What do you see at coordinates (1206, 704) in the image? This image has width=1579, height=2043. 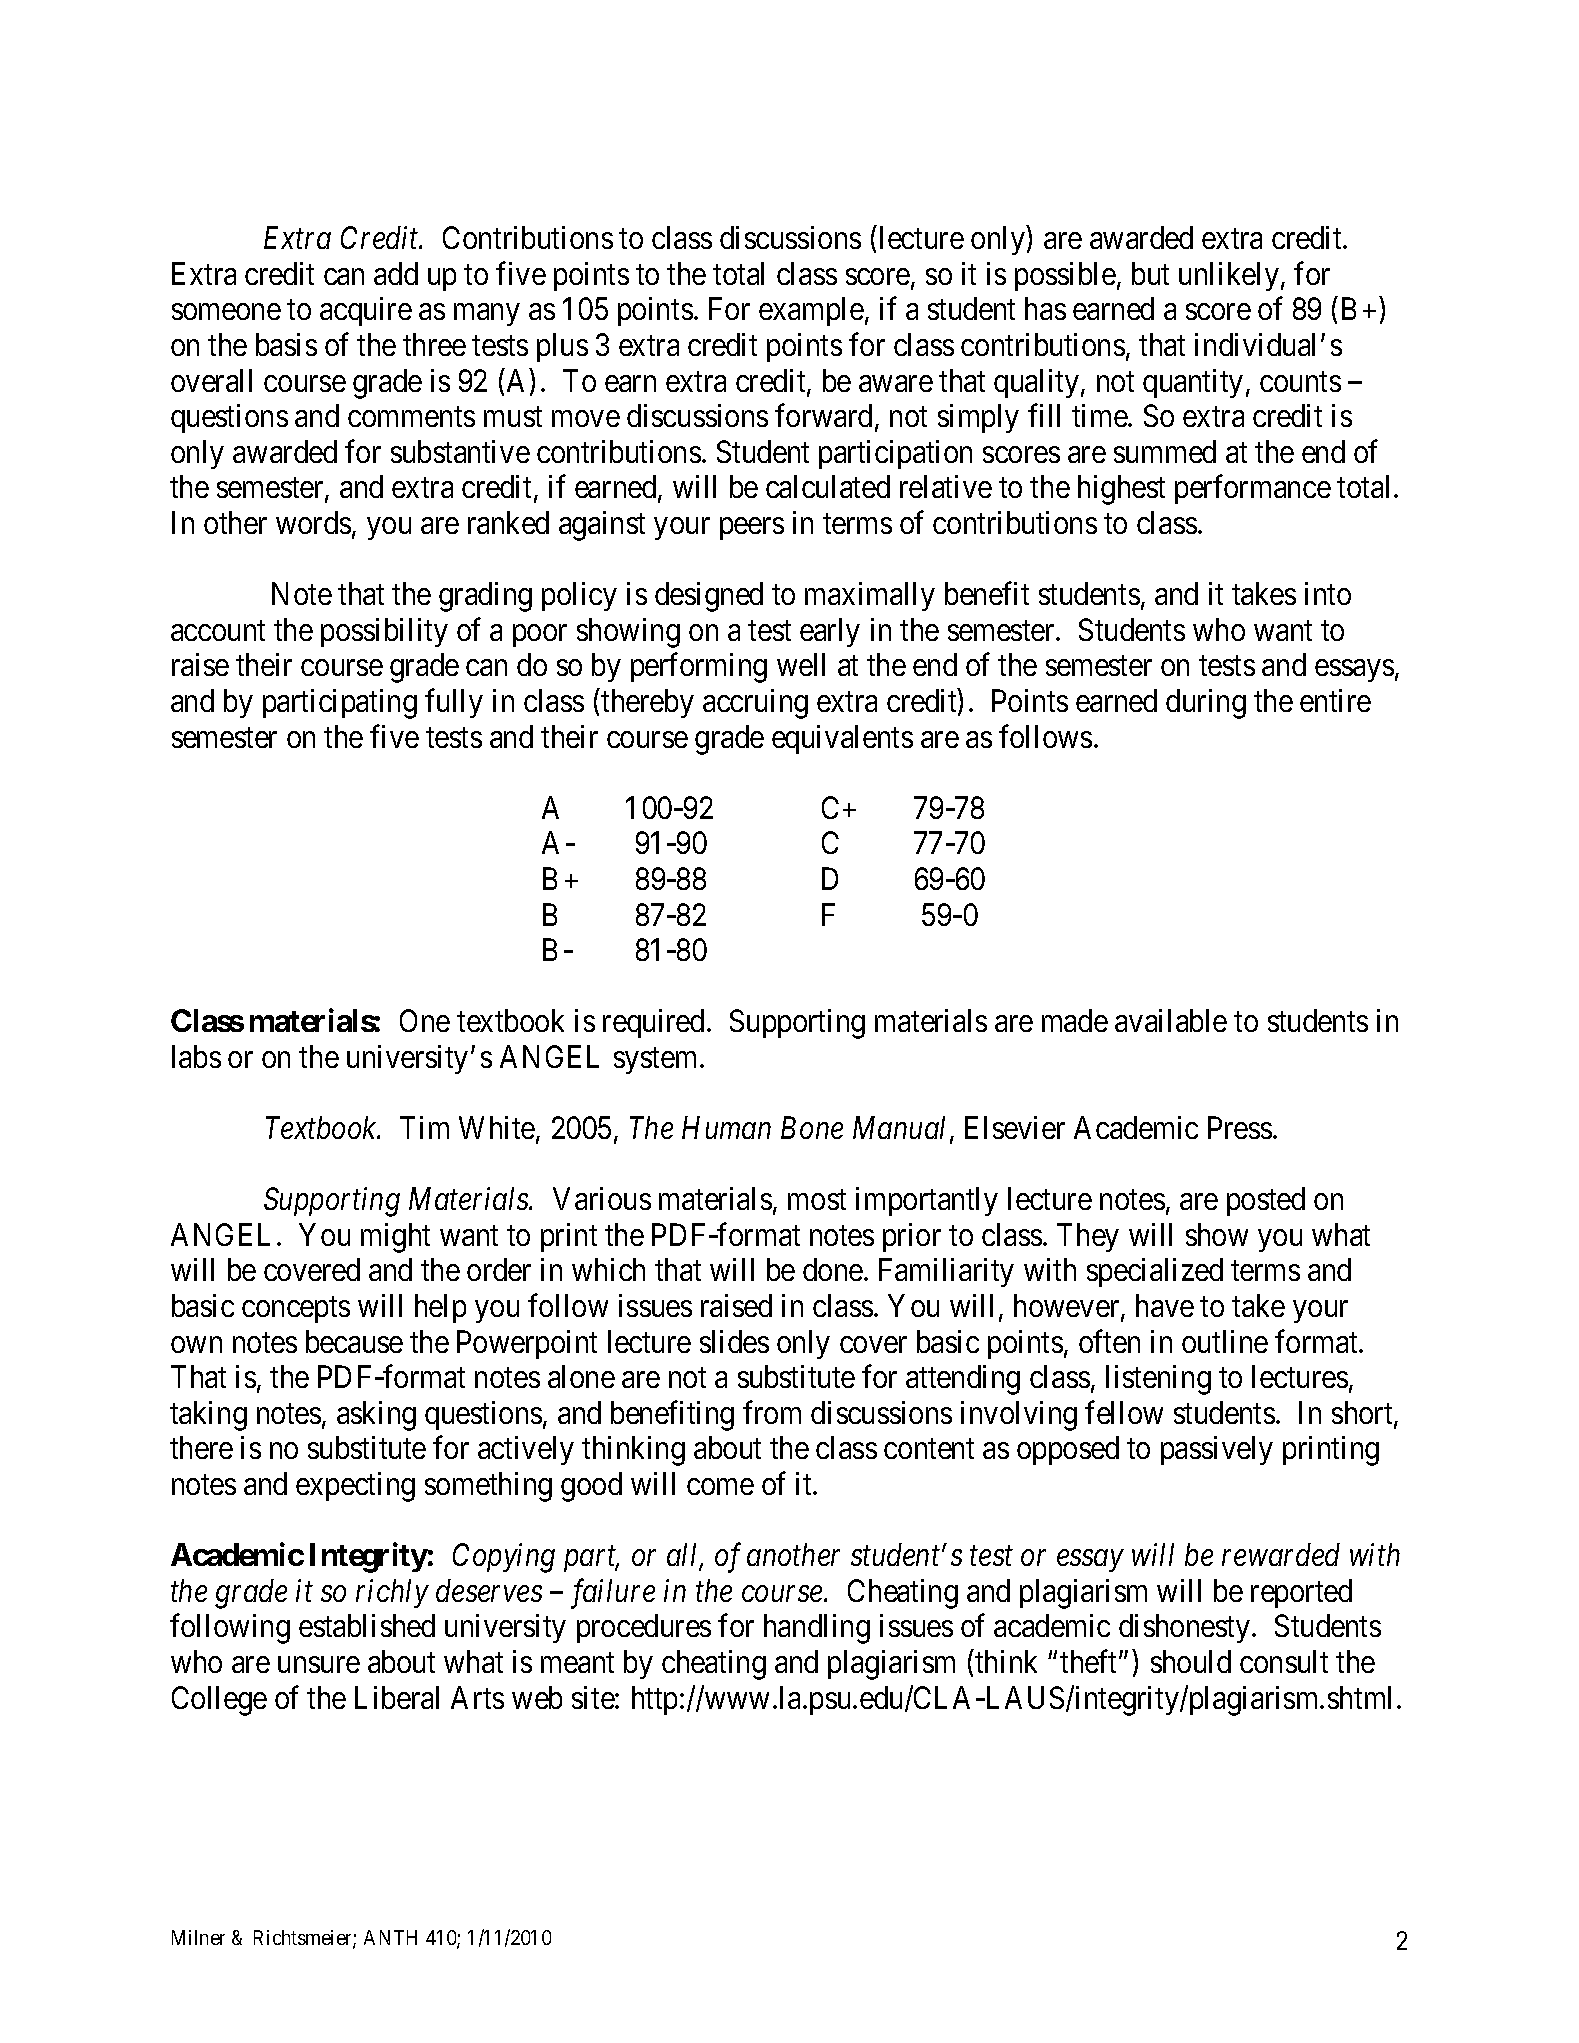 I see `during` at bounding box center [1206, 704].
